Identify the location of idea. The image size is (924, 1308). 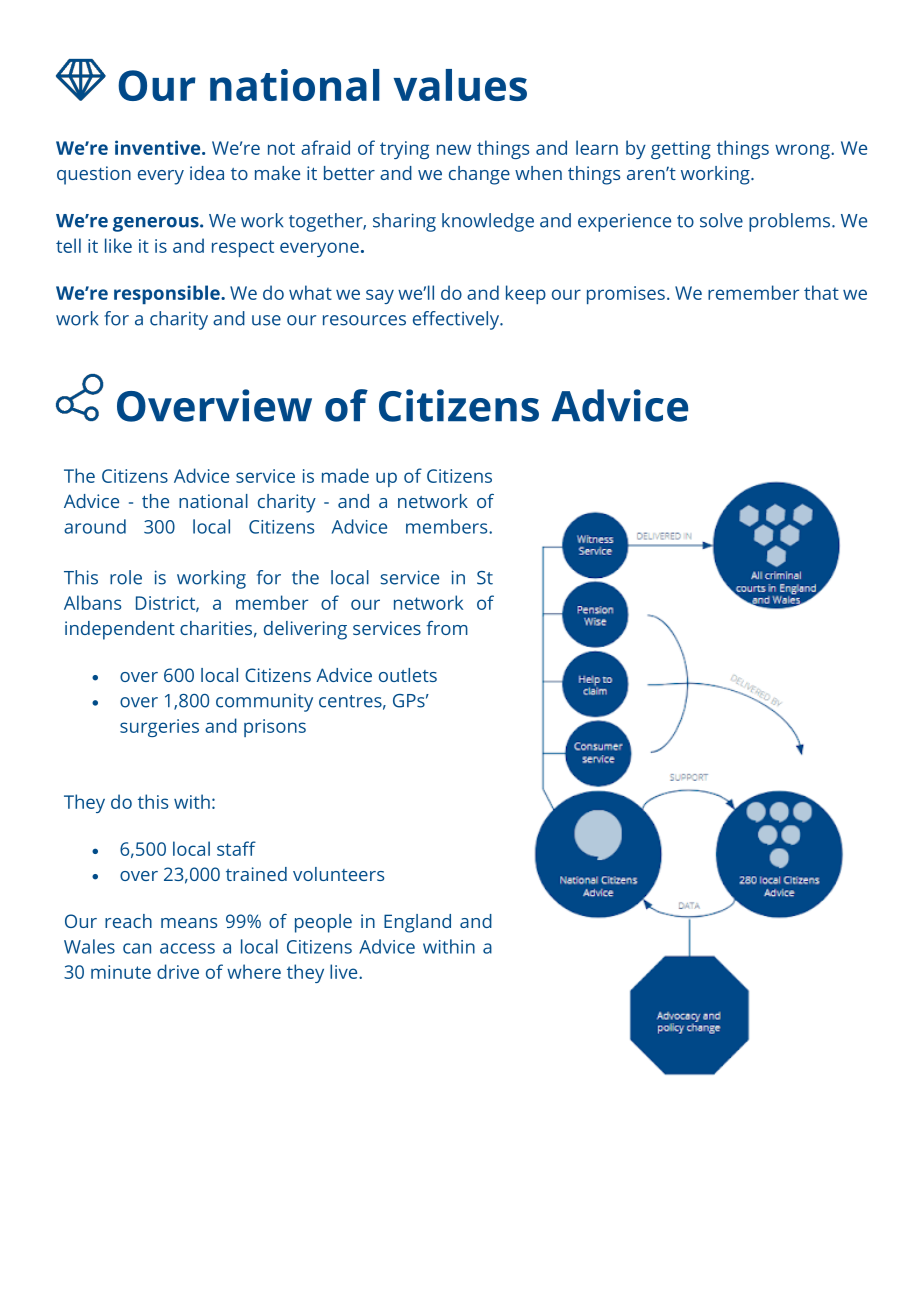
(207, 173).
